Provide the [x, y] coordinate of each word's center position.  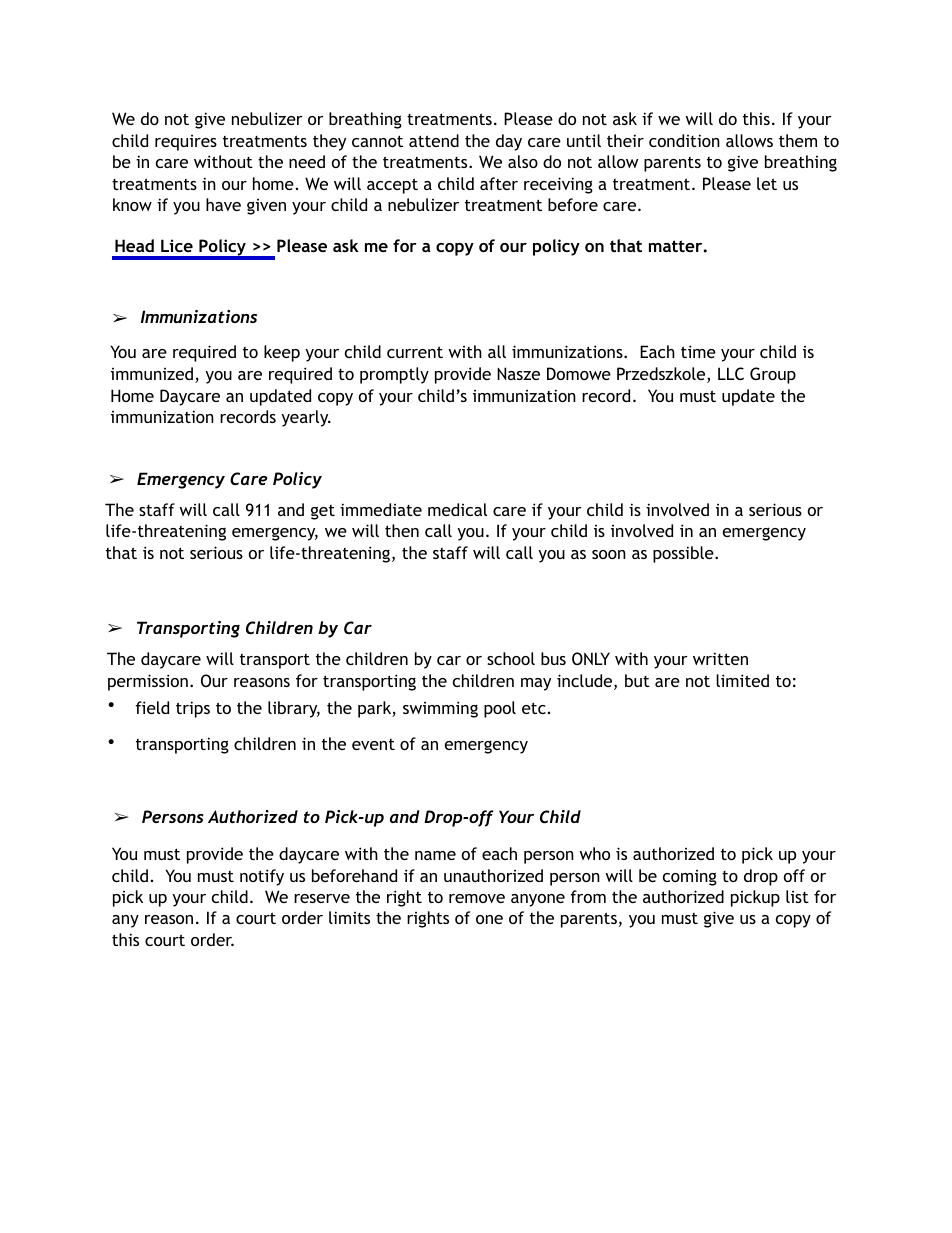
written [720, 658]
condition [684, 140]
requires [186, 143]
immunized [153, 375]
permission [148, 682]
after [499, 183]
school [511, 658]
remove [477, 898]
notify [262, 877]
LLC [731, 373]
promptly [394, 375]
